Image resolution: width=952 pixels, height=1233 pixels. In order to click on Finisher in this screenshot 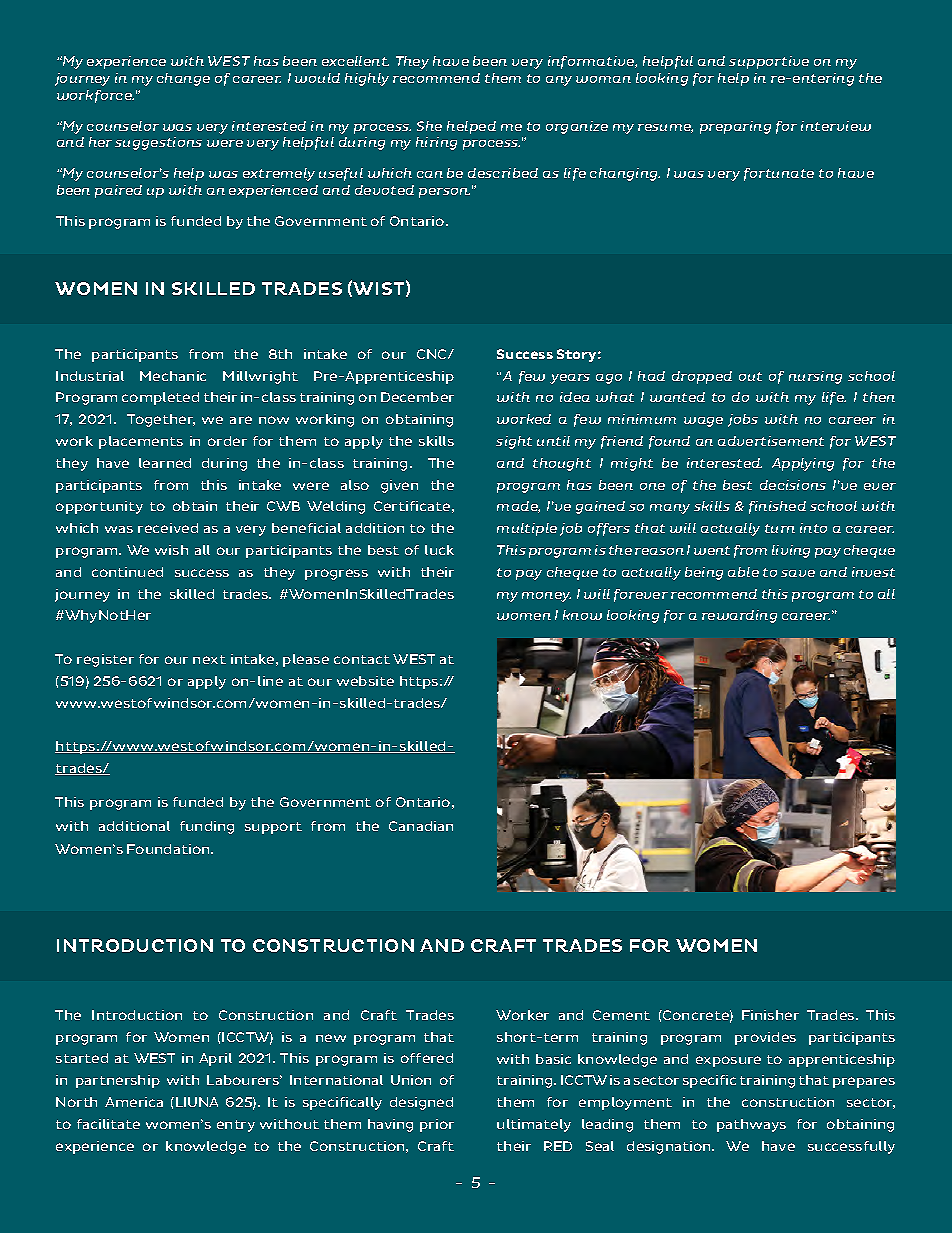, I will do `click(770, 1015)`.
